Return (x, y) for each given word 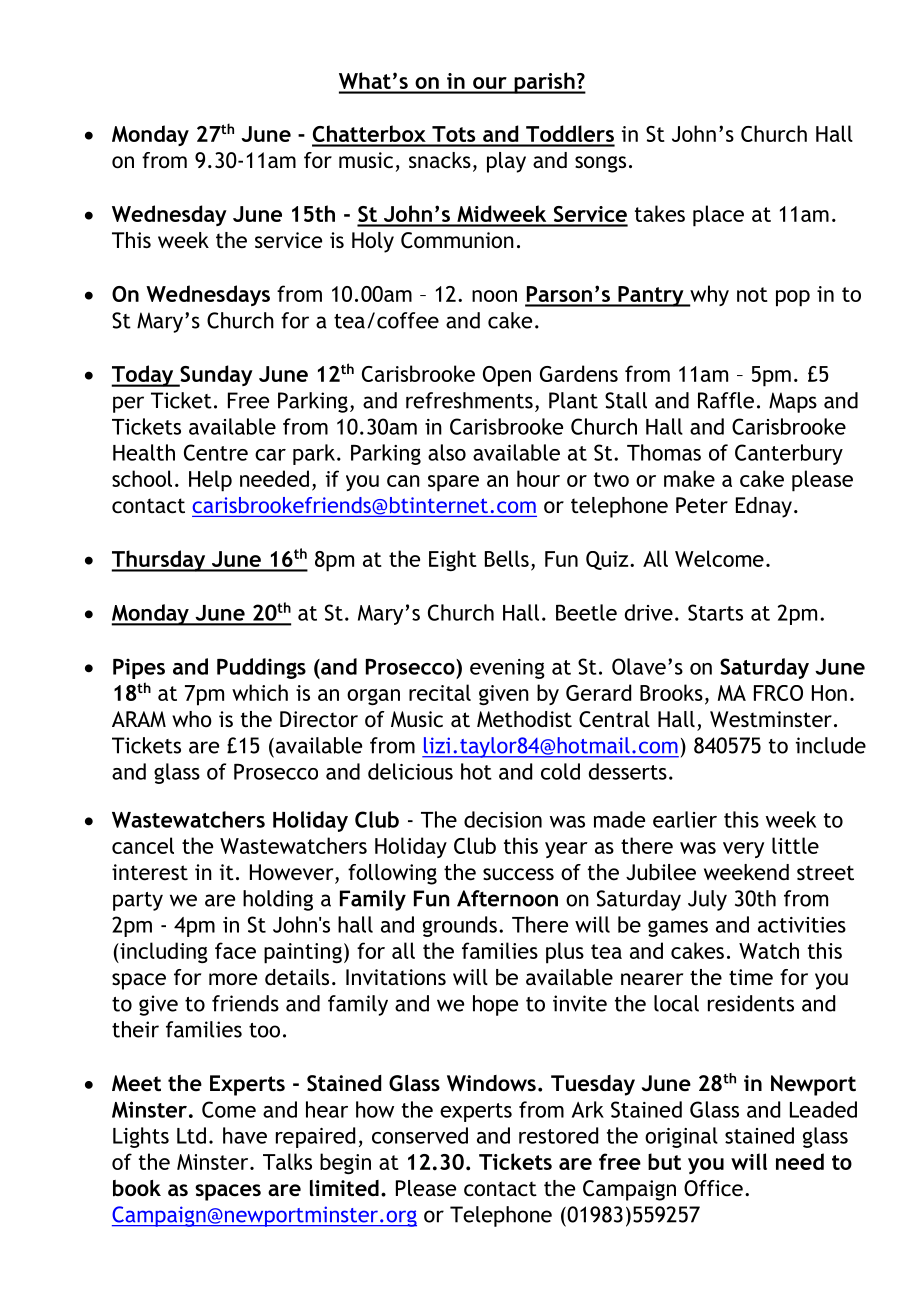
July (707, 900)
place (718, 216)
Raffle (726, 400)
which (260, 692)
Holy (373, 242)
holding (278, 900)
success (518, 874)
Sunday (215, 376)
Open (507, 376)
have (245, 1135)
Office (713, 1188)
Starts (715, 612)
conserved (420, 1135)
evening (507, 669)
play (506, 162)
